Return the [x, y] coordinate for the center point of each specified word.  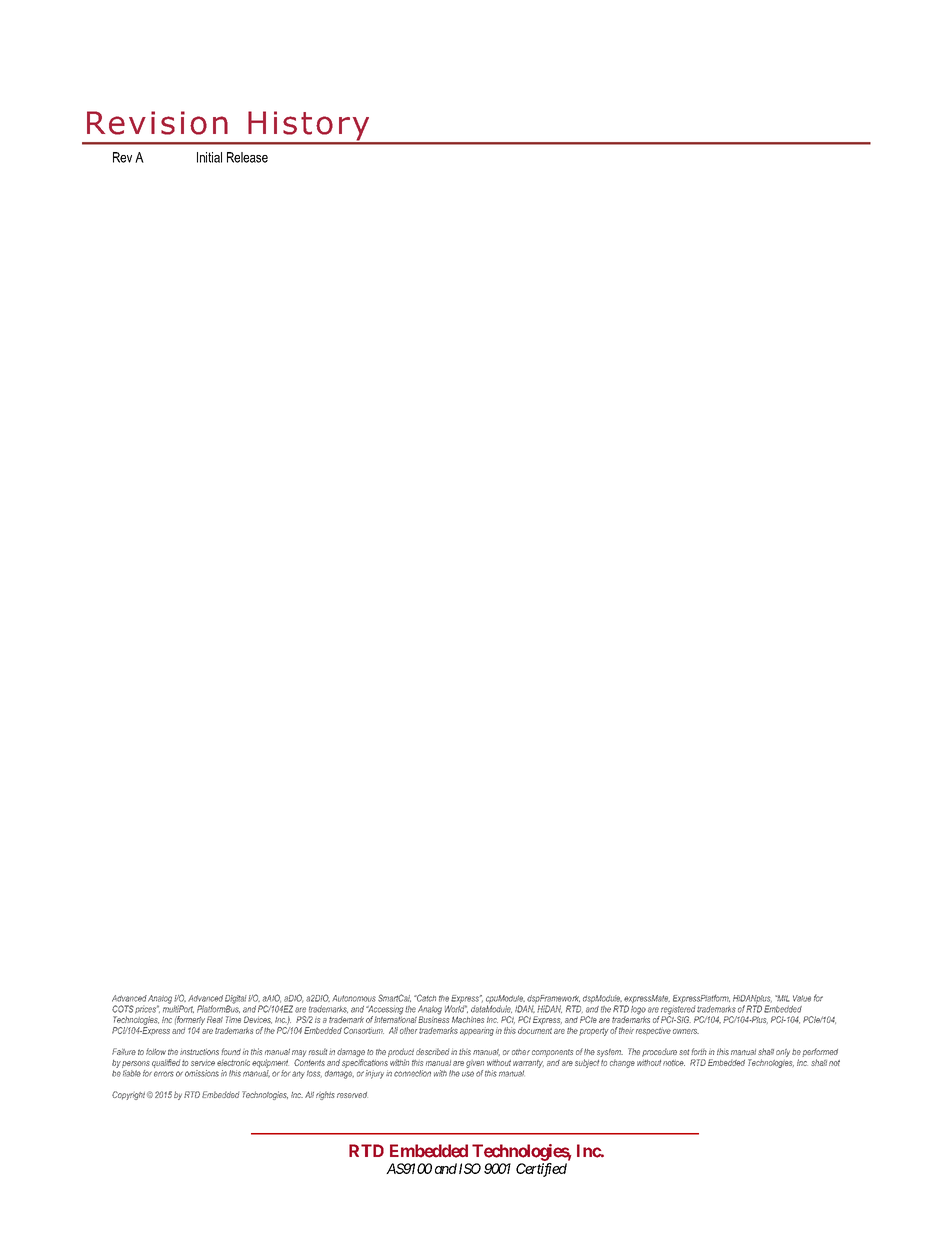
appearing [477, 1031]
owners [686, 1031]
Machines [468, 1019]
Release [247, 157]
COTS [123, 1009]
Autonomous [354, 998]
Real [215, 1019]
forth [699, 1051]
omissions [202, 1073]
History [309, 127]
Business [433, 1018]
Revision [157, 123]
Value [802, 998]
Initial [209, 157]
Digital [236, 1000]
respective [653, 1031]
